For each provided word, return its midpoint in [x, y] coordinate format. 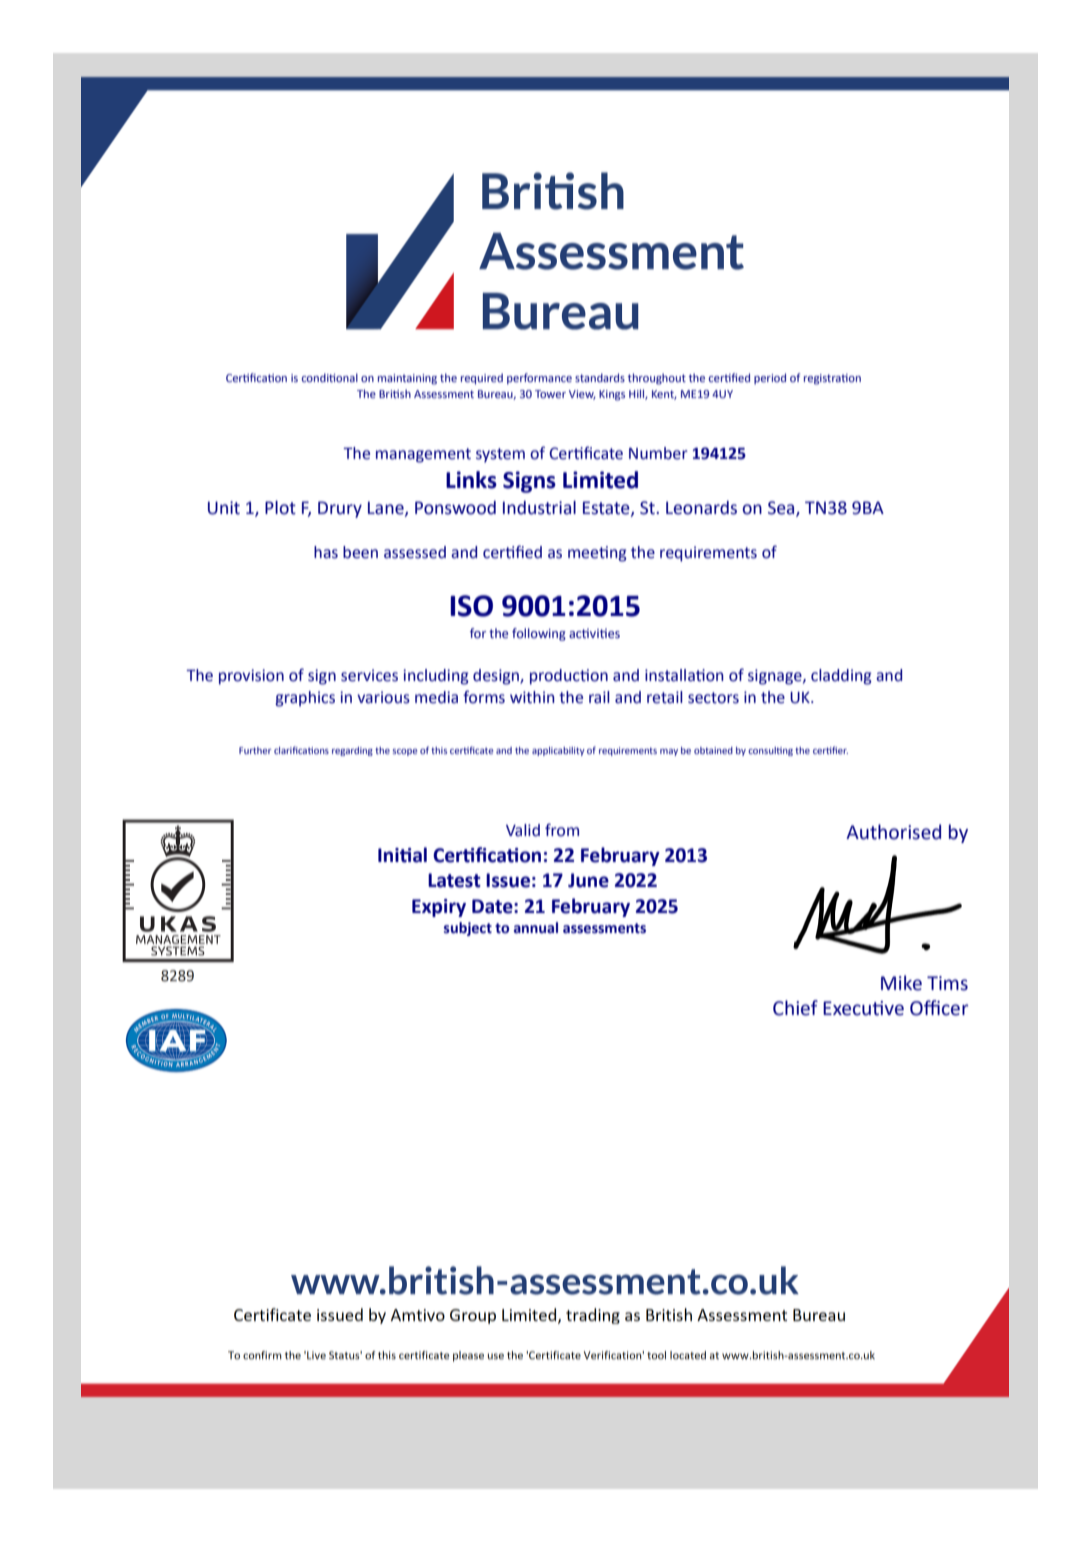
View [582, 395]
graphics [305, 699]
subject [468, 929]
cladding [841, 677]
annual [536, 928]
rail [599, 697]
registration [832, 379]
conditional [330, 377]
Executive [863, 1008]
